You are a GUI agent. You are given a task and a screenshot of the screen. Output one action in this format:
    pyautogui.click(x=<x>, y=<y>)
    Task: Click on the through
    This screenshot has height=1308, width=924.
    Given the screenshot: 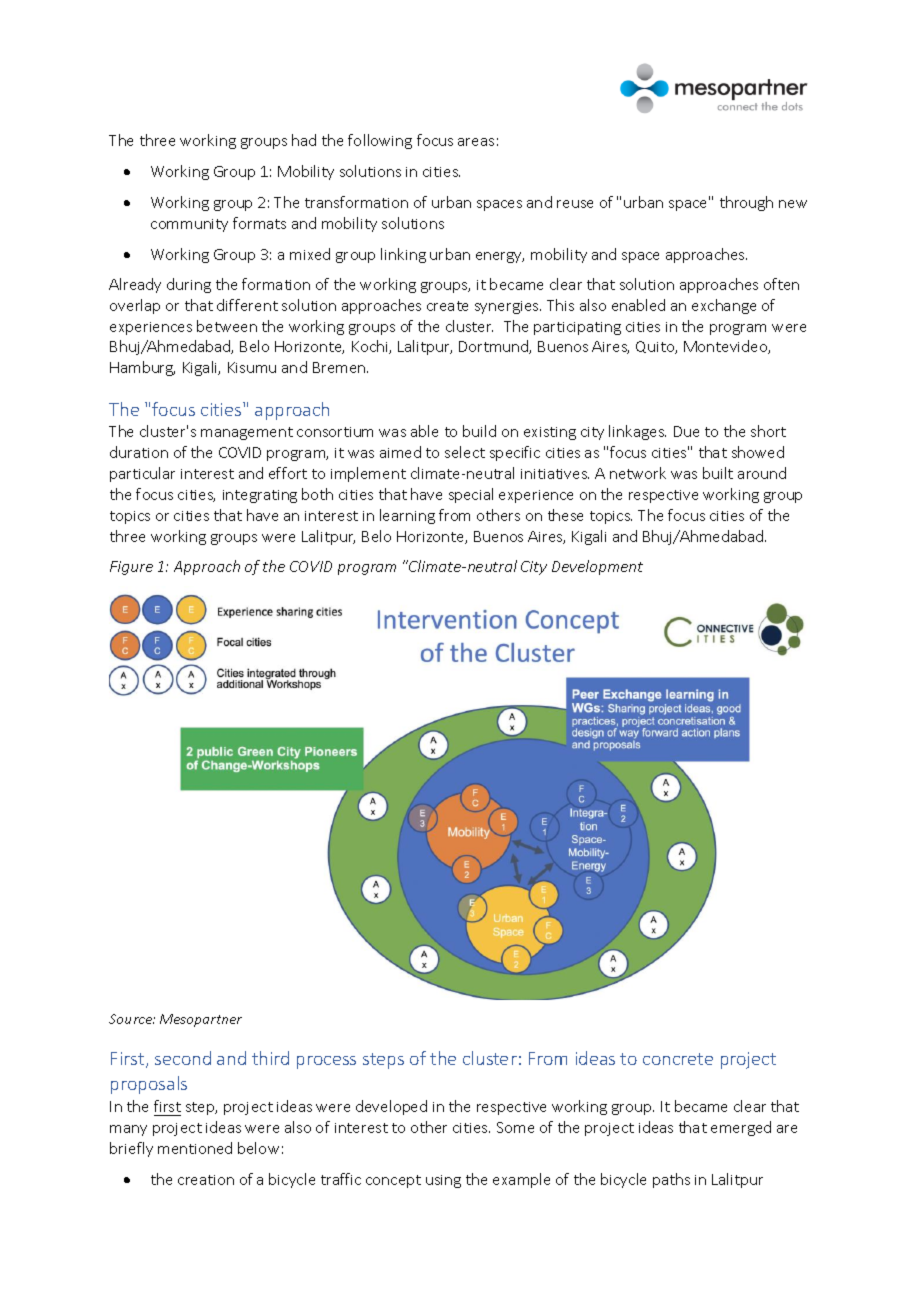 What is the action you would take?
    pyautogui.click(x=746, y=203)
